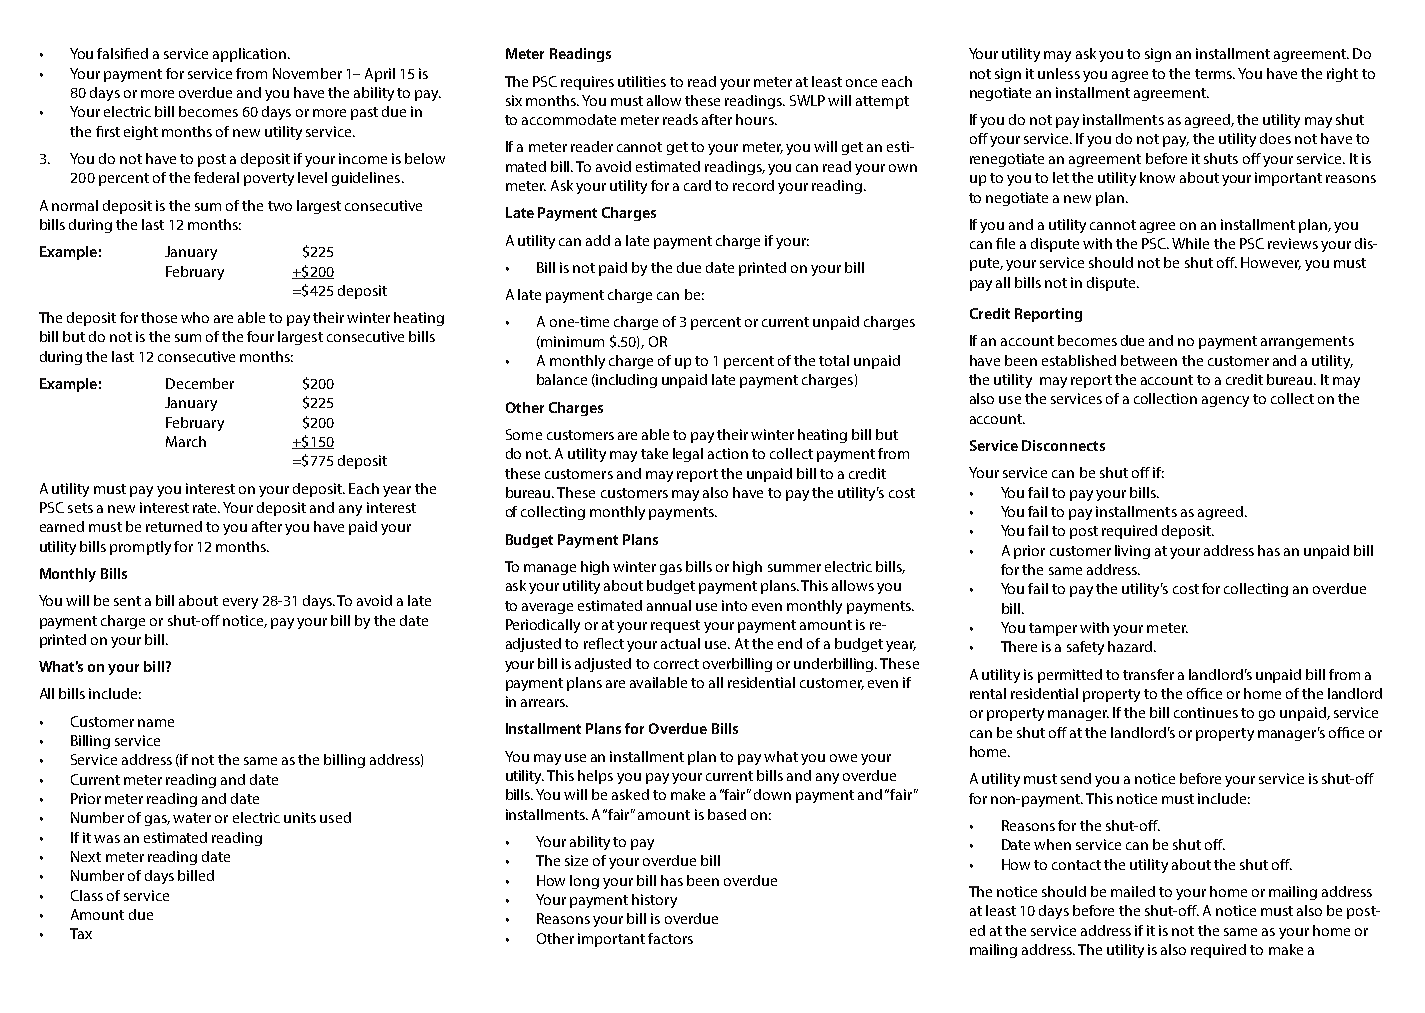  I want to click on Class, so click(87, 895).
